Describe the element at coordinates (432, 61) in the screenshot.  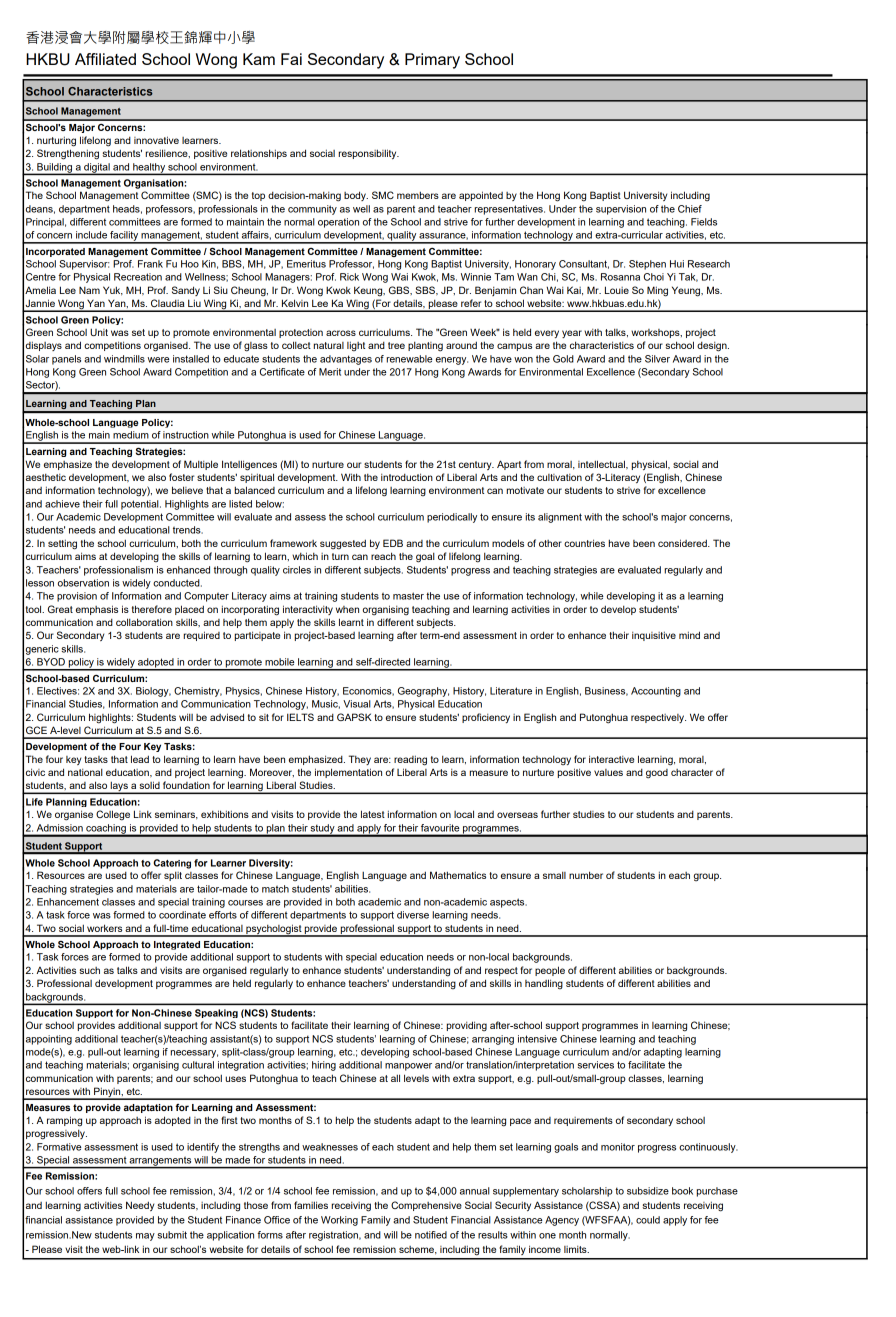
I see `Primary` at that location.
